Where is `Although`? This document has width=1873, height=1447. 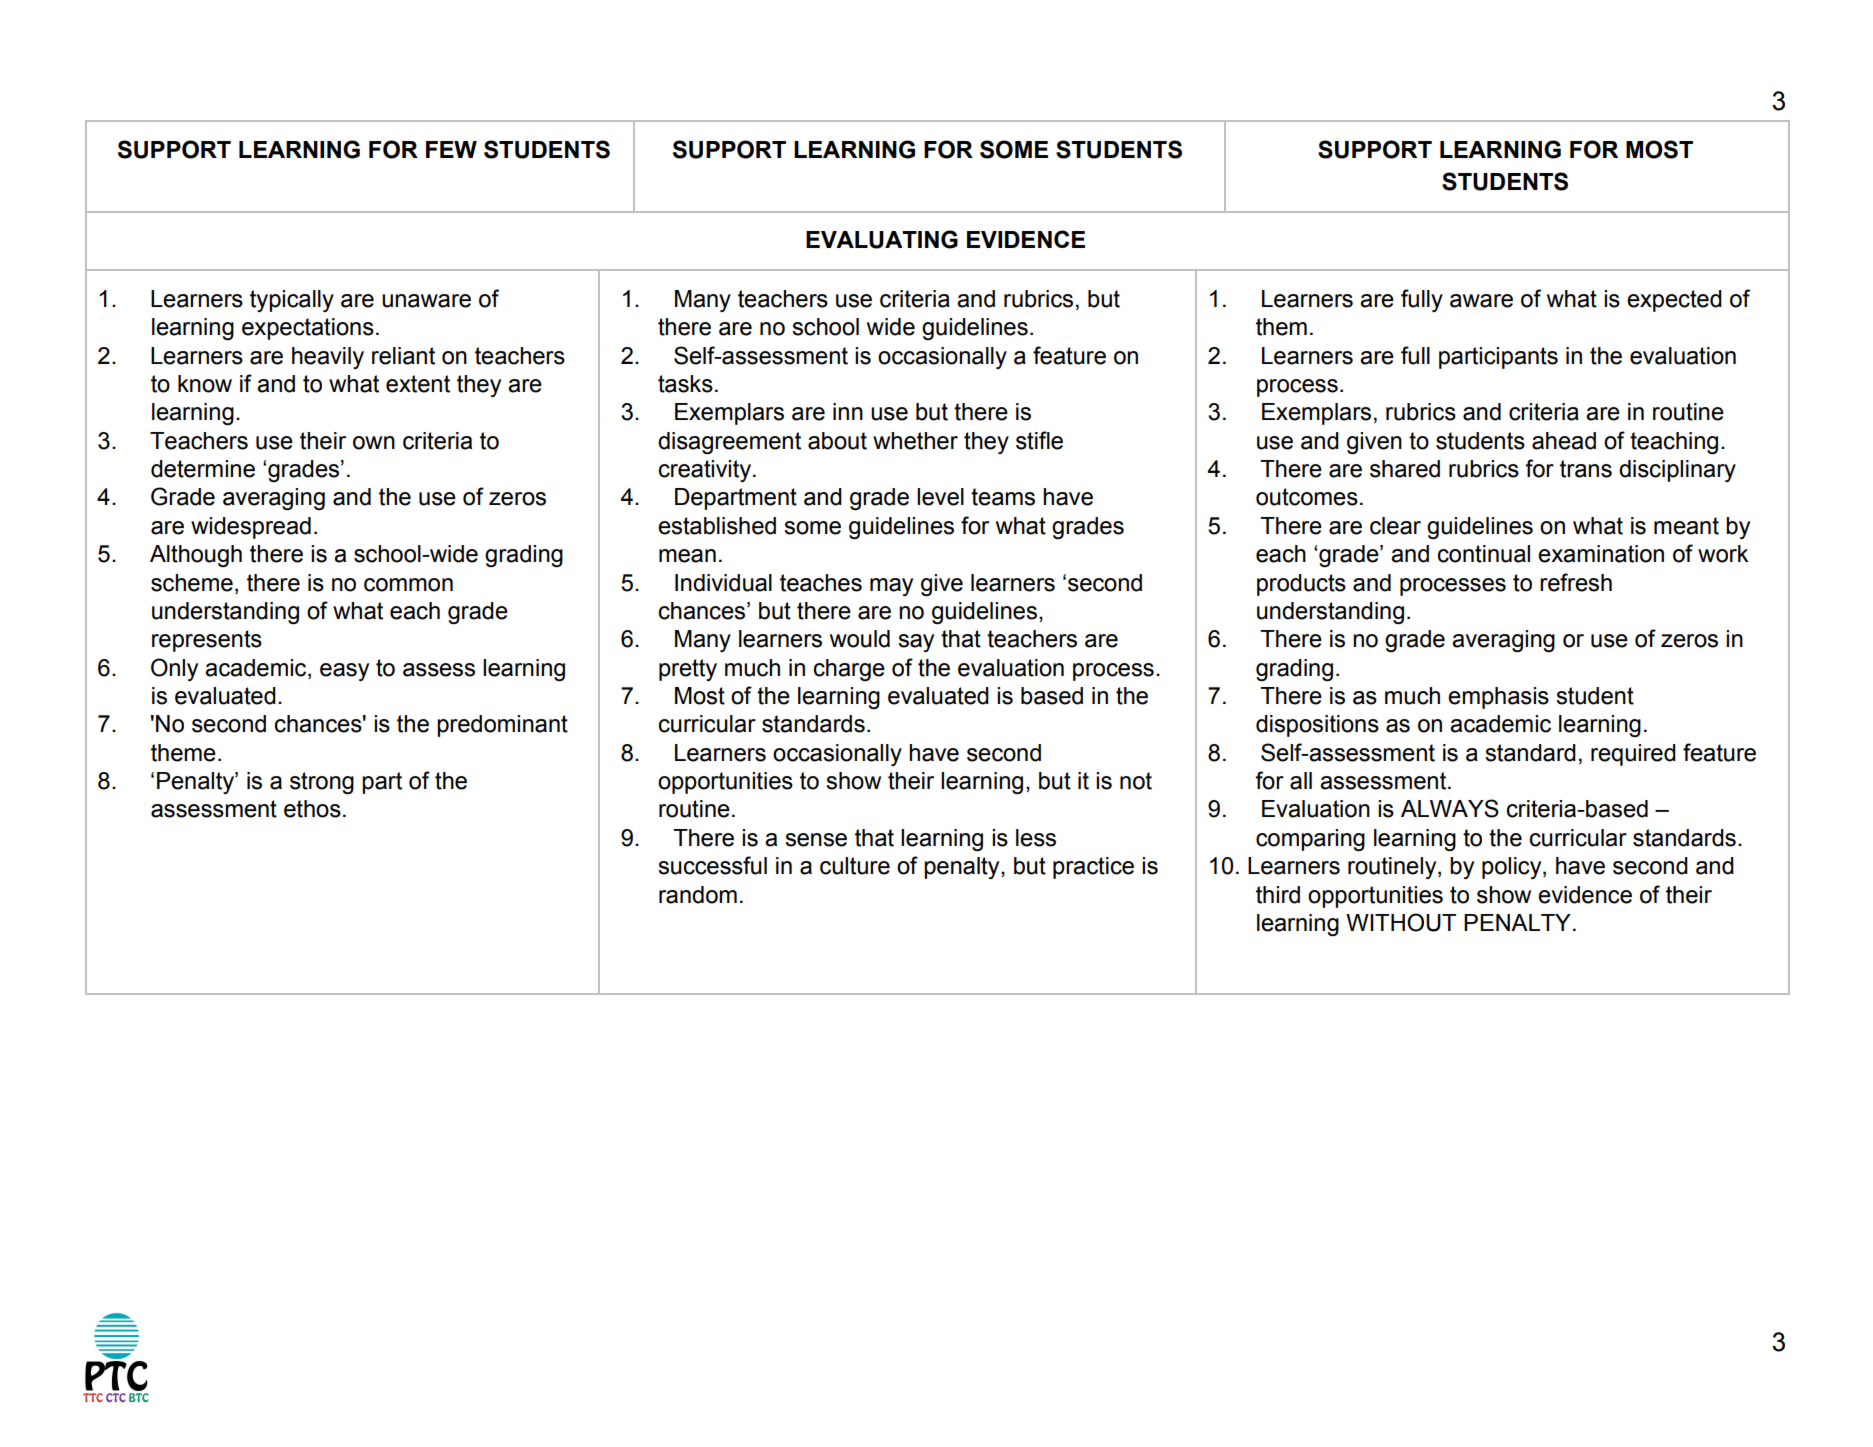 Although is located at coordinates (196, 556).
